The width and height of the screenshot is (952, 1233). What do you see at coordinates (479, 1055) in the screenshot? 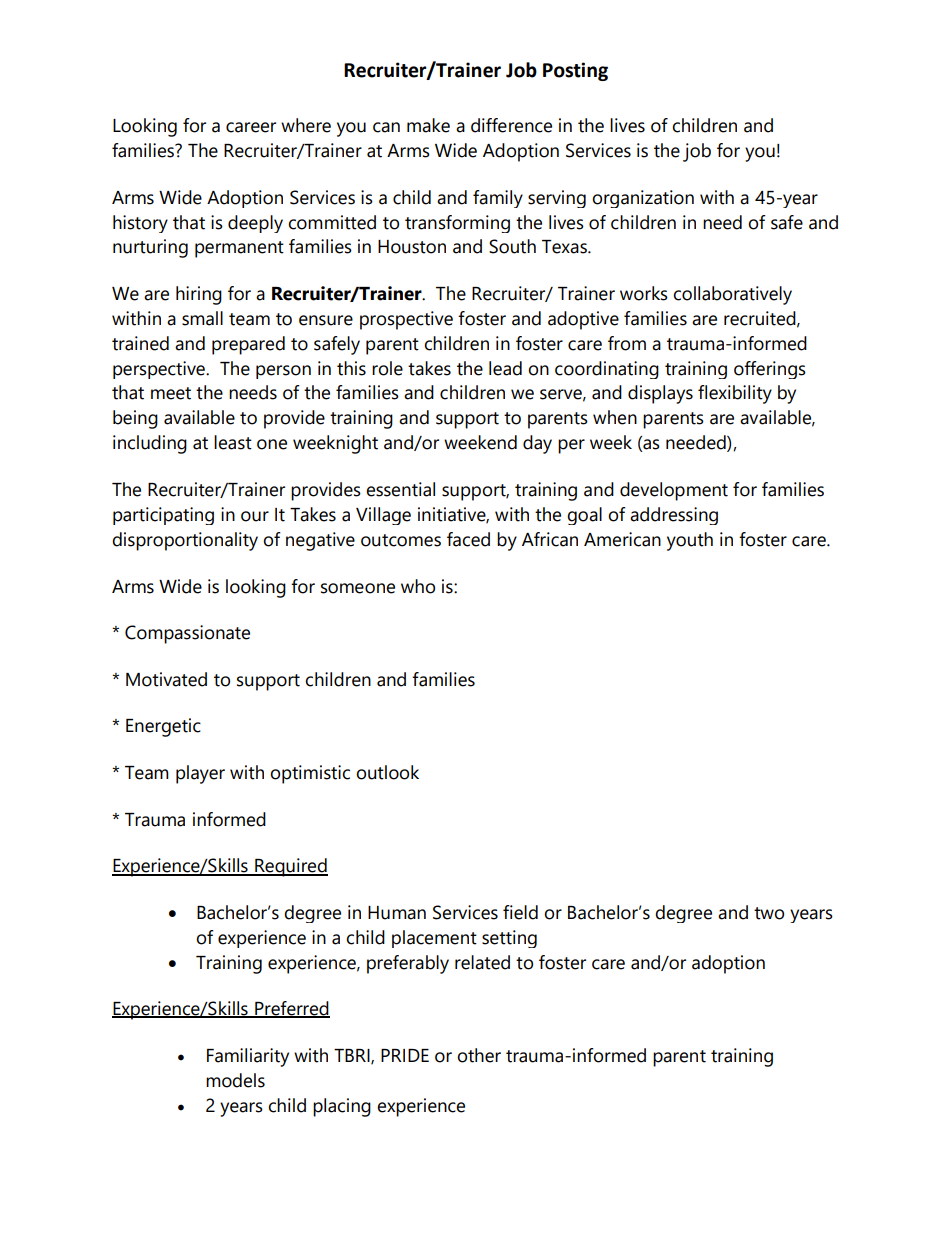
I see `other` at bounding box center [479, 1055].
